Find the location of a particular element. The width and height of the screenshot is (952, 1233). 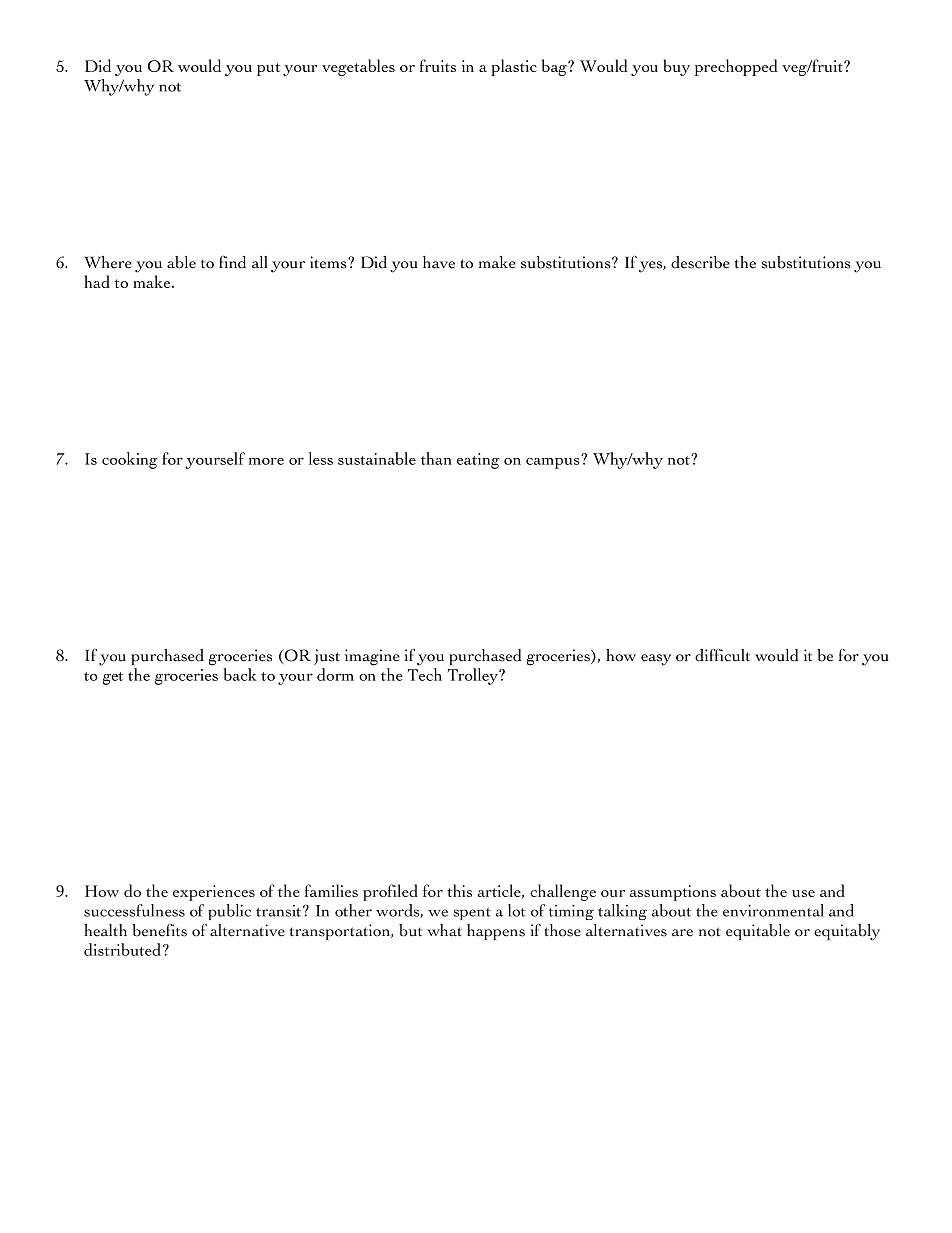

put is located at coordinates (268, 69).
